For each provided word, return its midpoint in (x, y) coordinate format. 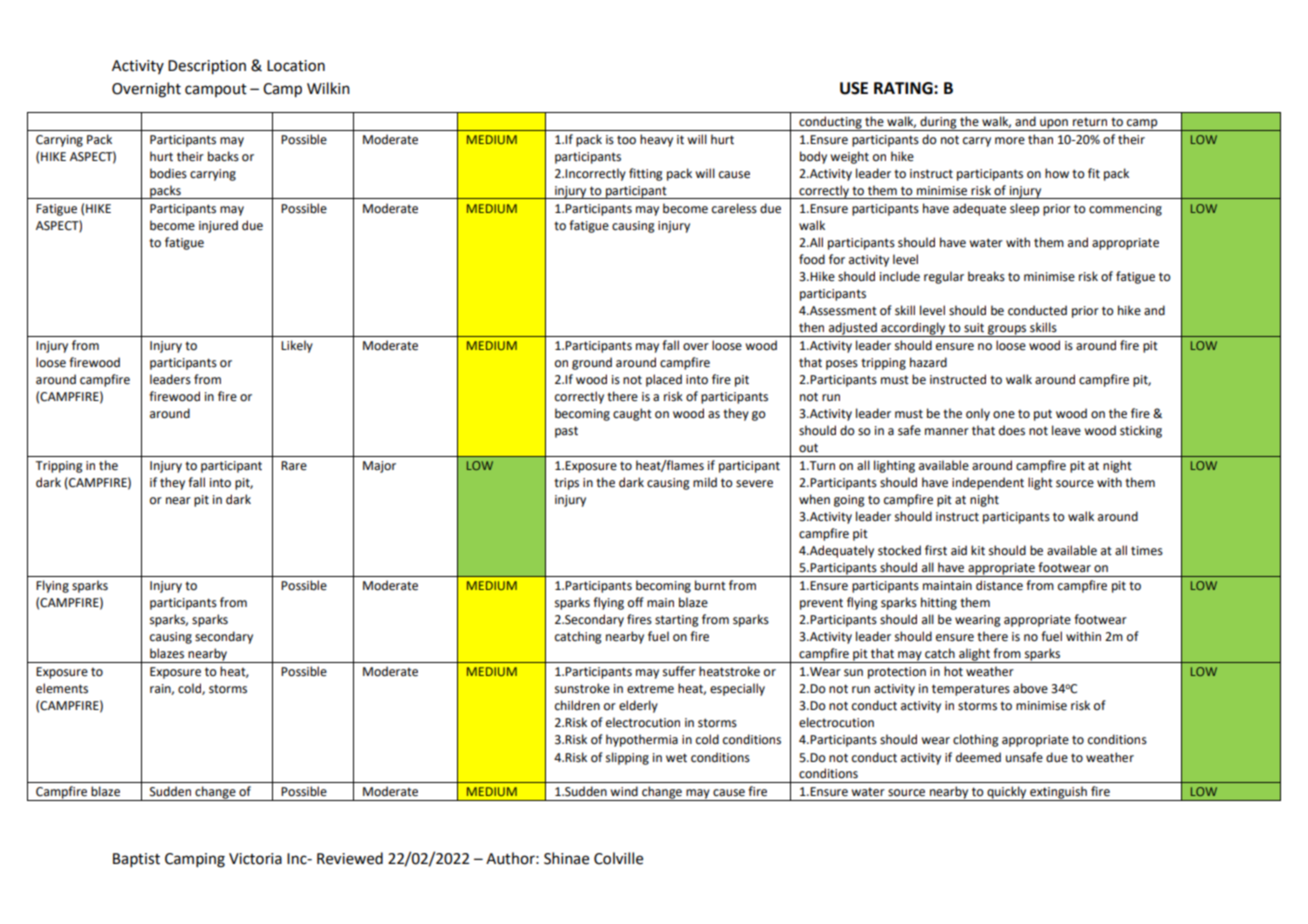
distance (999, 585)
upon (1054, 125)
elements (62, 688)
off (636, 602)
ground (592, 363)
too (626, 140)
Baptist (136, 860)
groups (1007, 331)
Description (207, 67)
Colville (618, 858)
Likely (297, 346)
